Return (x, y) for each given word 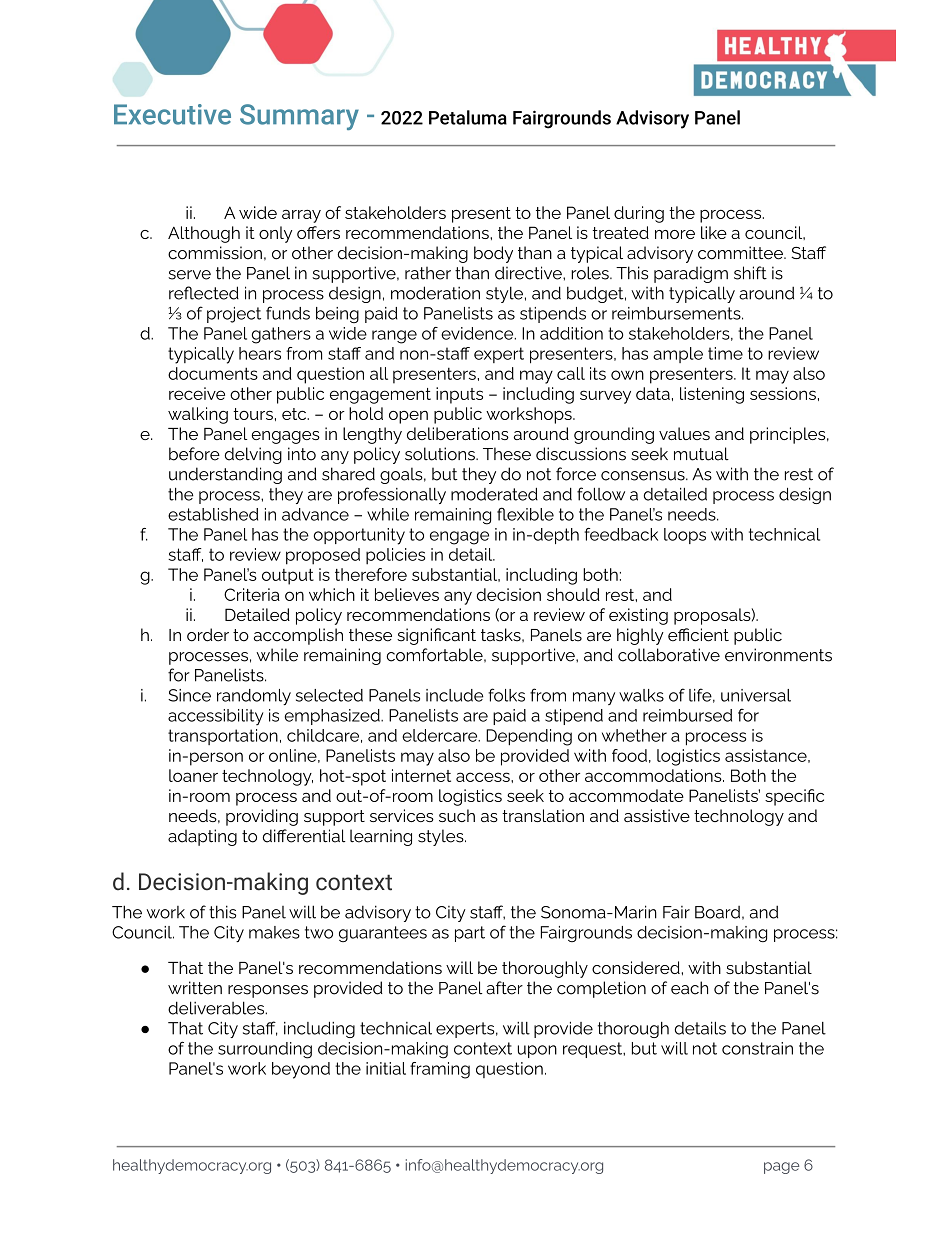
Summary (299, 117)
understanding (225, 475)
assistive (657, 815)
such (457, 815)
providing (262, 817)
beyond (301, 1070)
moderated (494, 494)
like (714, 232)
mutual (701, 454)
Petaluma (468, 117)
